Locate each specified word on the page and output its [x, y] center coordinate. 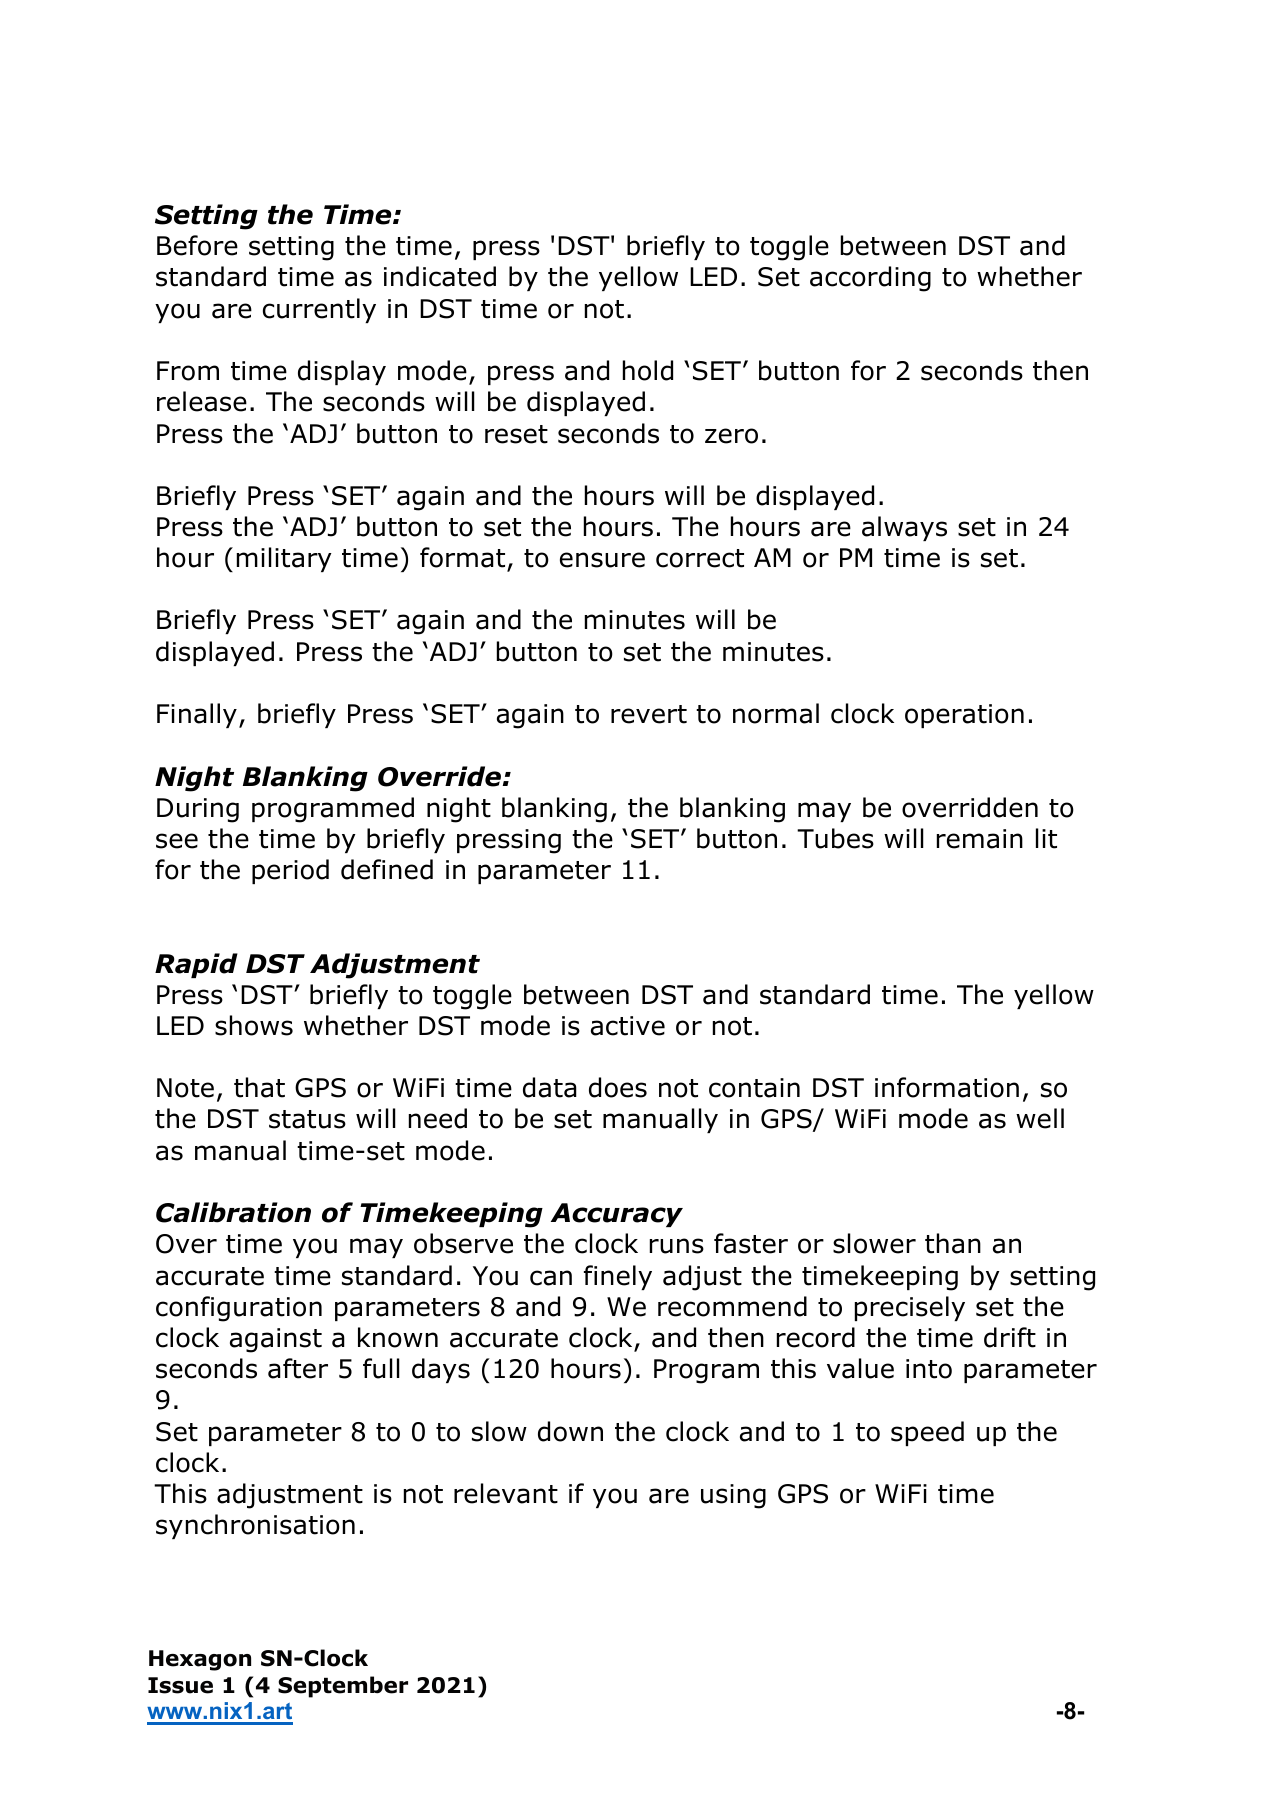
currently [319, 310]
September [343, 1687]
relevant [506, 1493]
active [628, 1026]
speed [927, 1433]
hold [648, 370]
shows [254, 1025]
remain [980, 839]
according [870, 279]
